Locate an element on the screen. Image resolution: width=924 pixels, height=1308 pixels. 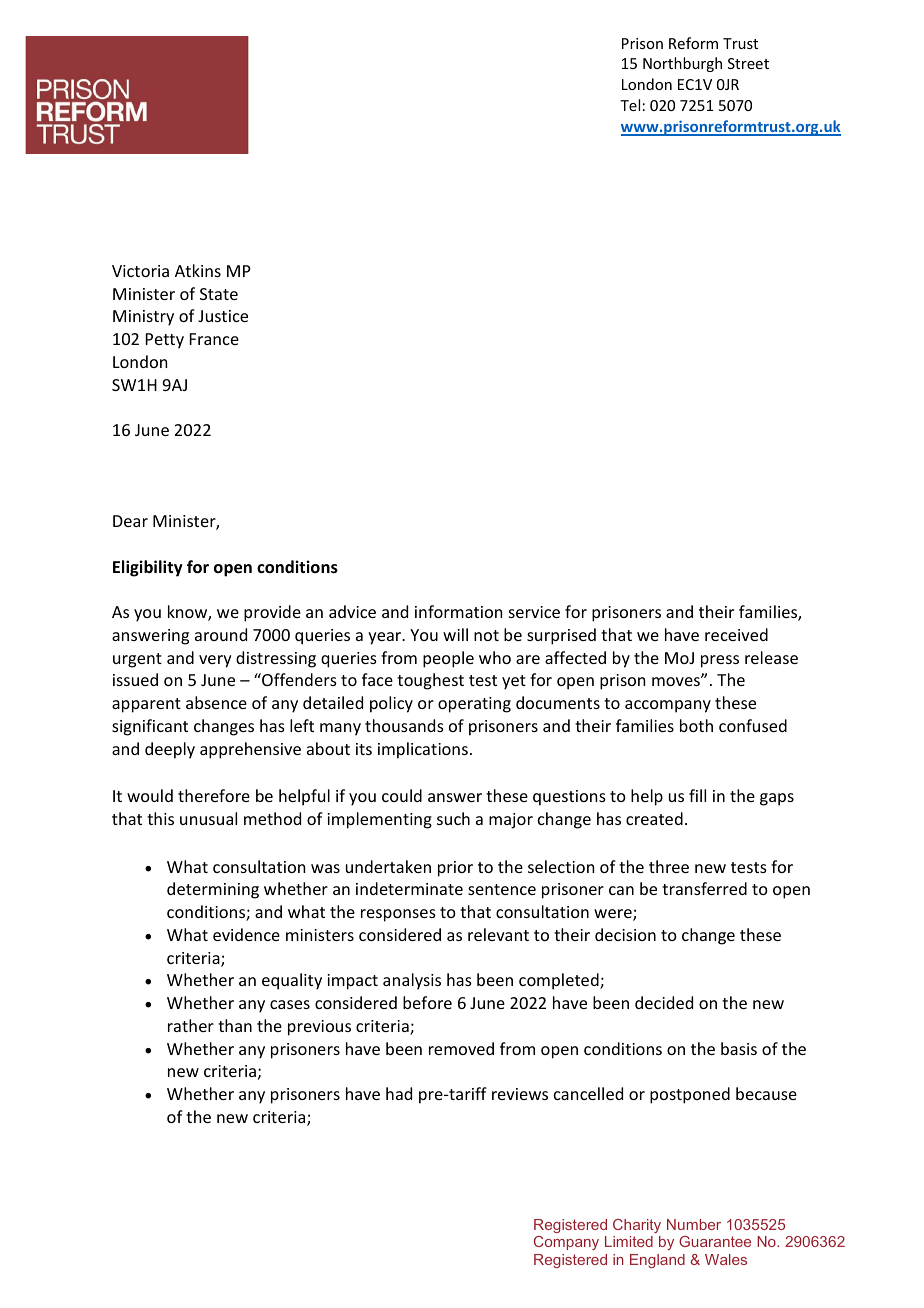
Tel is located at coordinates (630, 105).
